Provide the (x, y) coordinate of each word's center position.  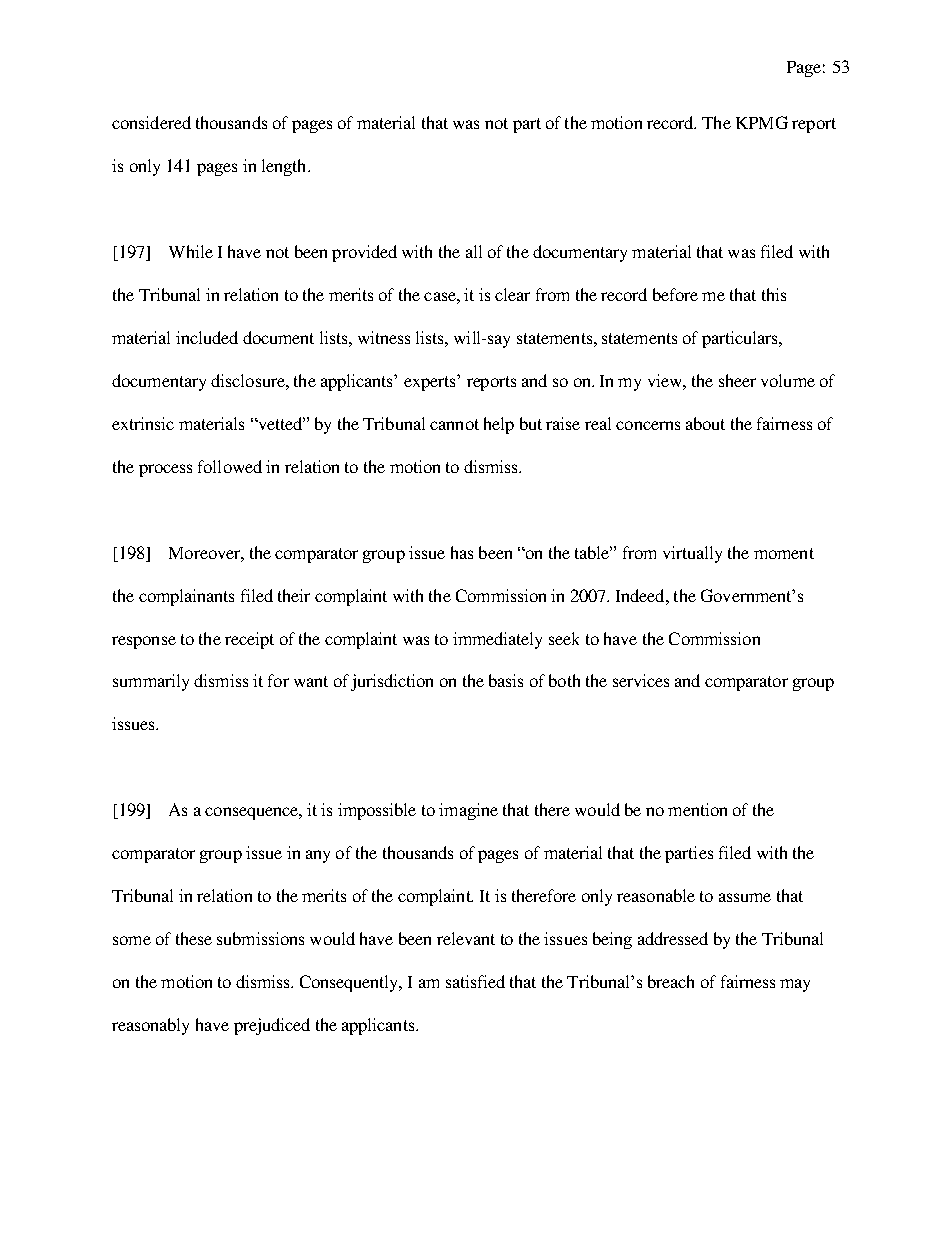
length (285, 167)
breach (671, 981)
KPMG (762, 122)
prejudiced (272, 1026)
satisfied (475, 981)
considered (151, 122)
